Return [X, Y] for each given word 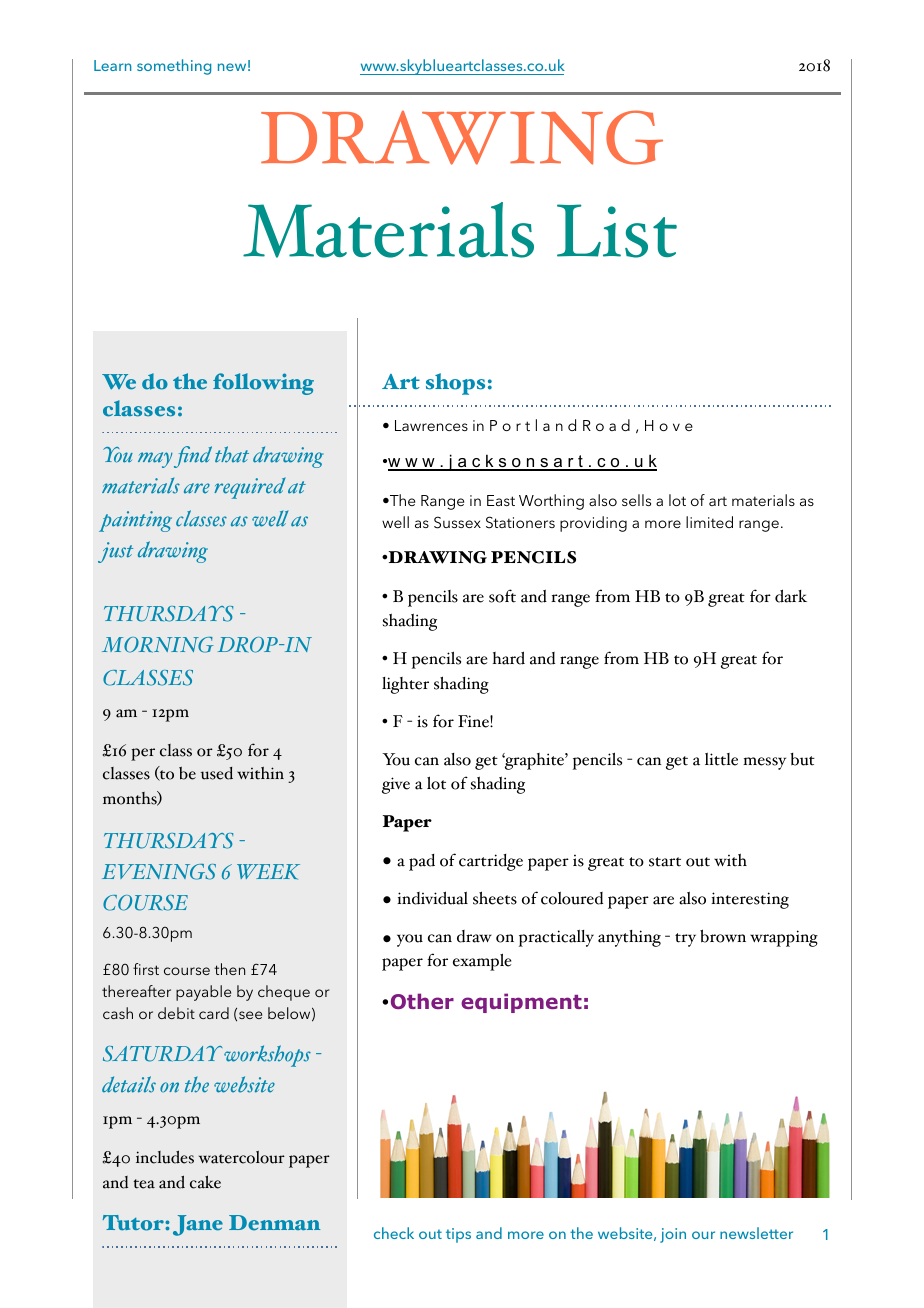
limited [709, 522]
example [482, 962]
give [396, 785]
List [617, 231]
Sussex [457, 522]
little [721, 759]
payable [203, 993]
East [501, 500]
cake [205, 1182]
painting [135, 521]
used [217, 773]
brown [723, 936]
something [174, 67]
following [263, 384]
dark [791, 596]
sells [636, 500]
